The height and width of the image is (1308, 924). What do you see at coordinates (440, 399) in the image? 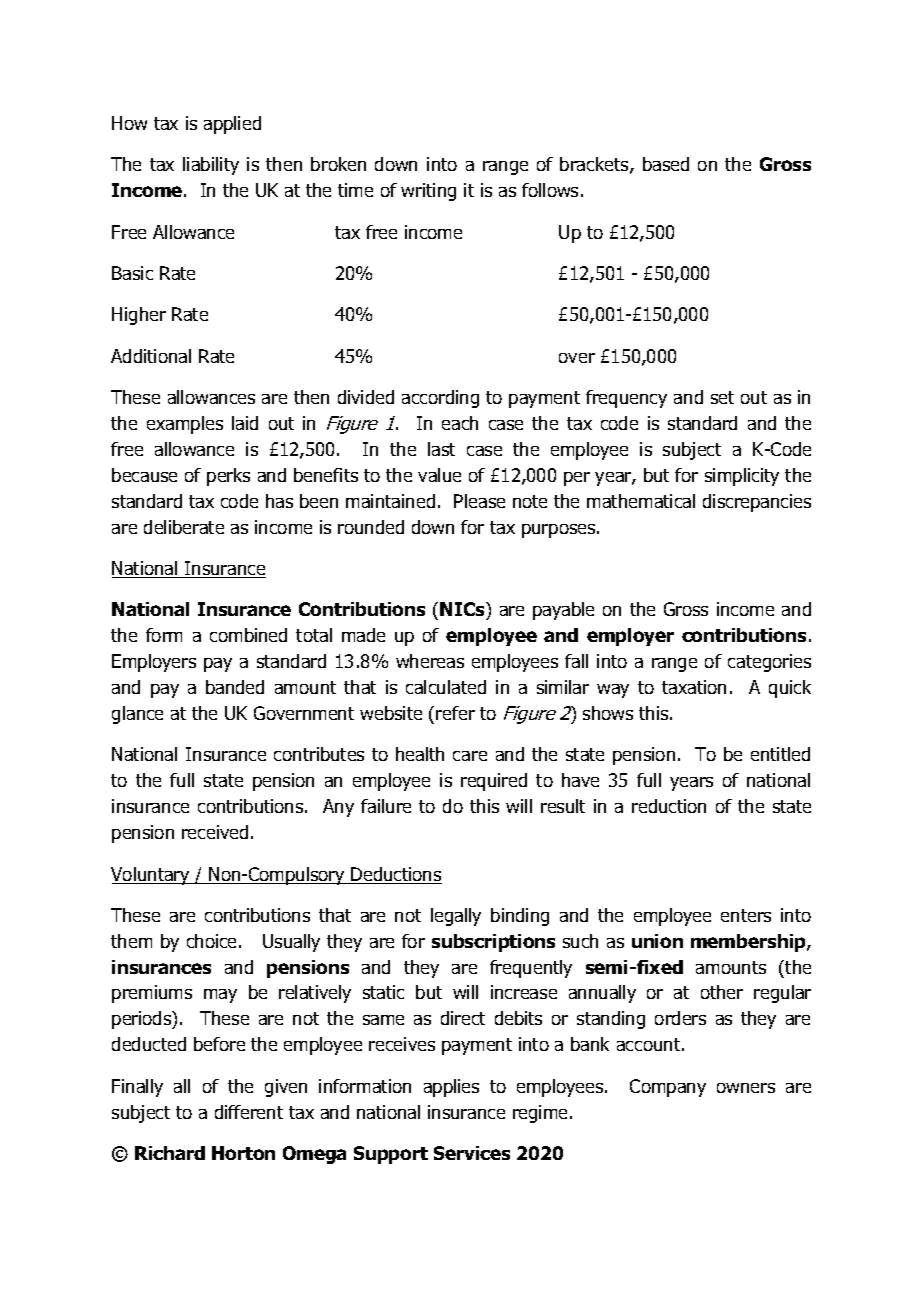
I see `according` at bounding box center [440, 399].
